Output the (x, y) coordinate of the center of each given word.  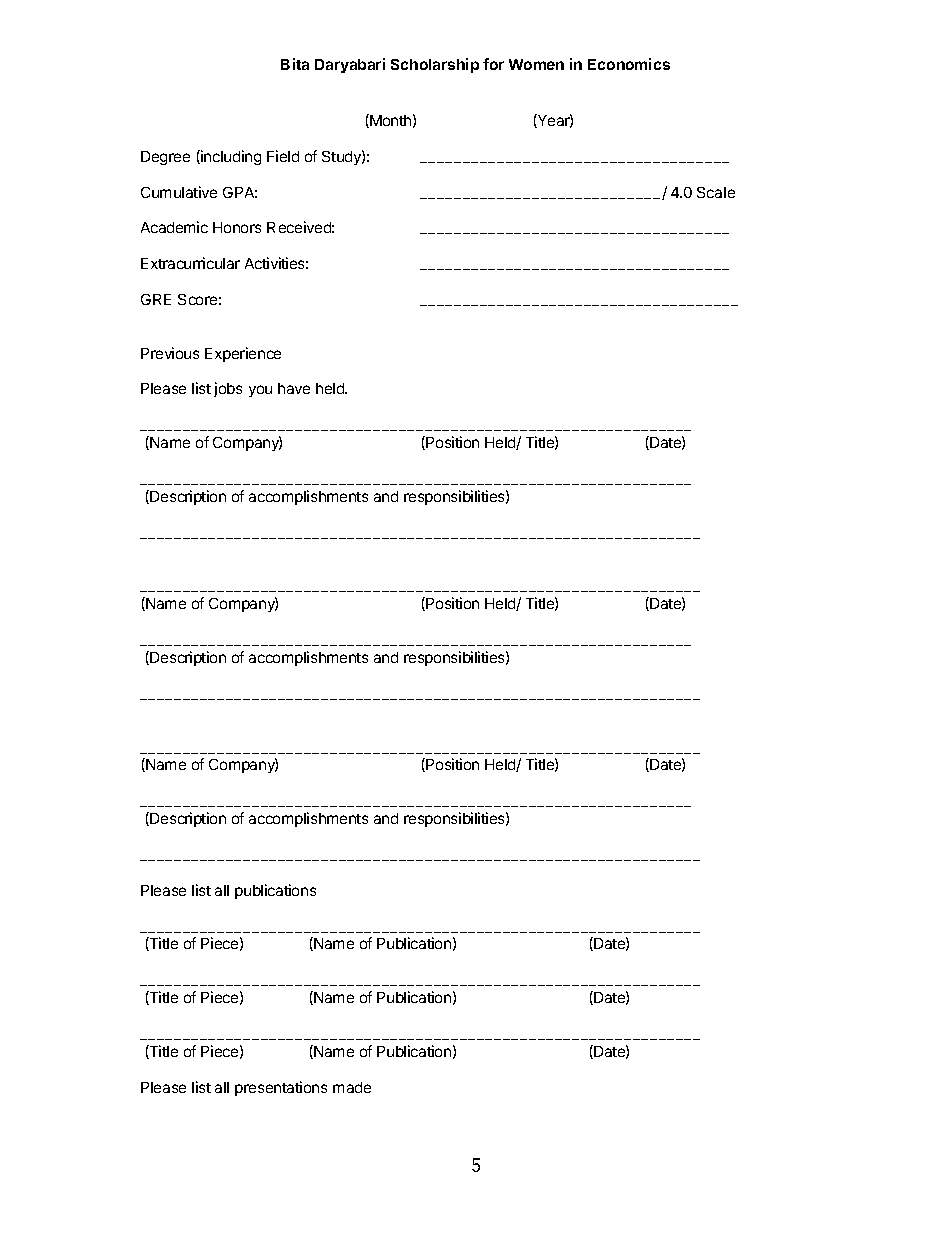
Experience (243, 354)
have (294, 388)
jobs (228, 389)
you (260, 391)
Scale (716, 192)
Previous (170, 353)
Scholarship (435, 65)
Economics (629, 64)
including (230, 157)
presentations (281, 1088)
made (352, 1087)
